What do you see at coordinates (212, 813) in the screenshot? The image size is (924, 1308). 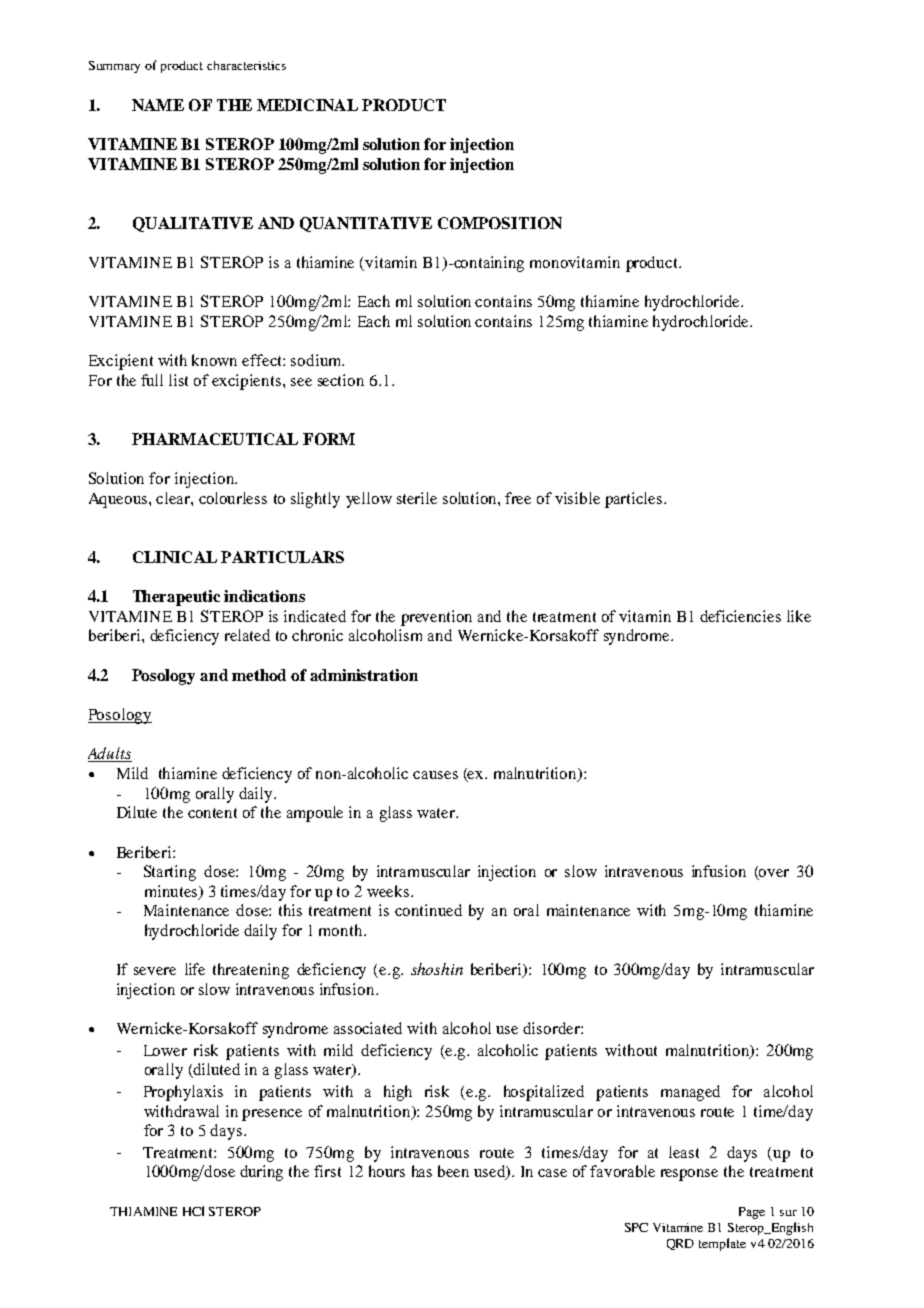 I see `content` at bounding box center [212, 813].
